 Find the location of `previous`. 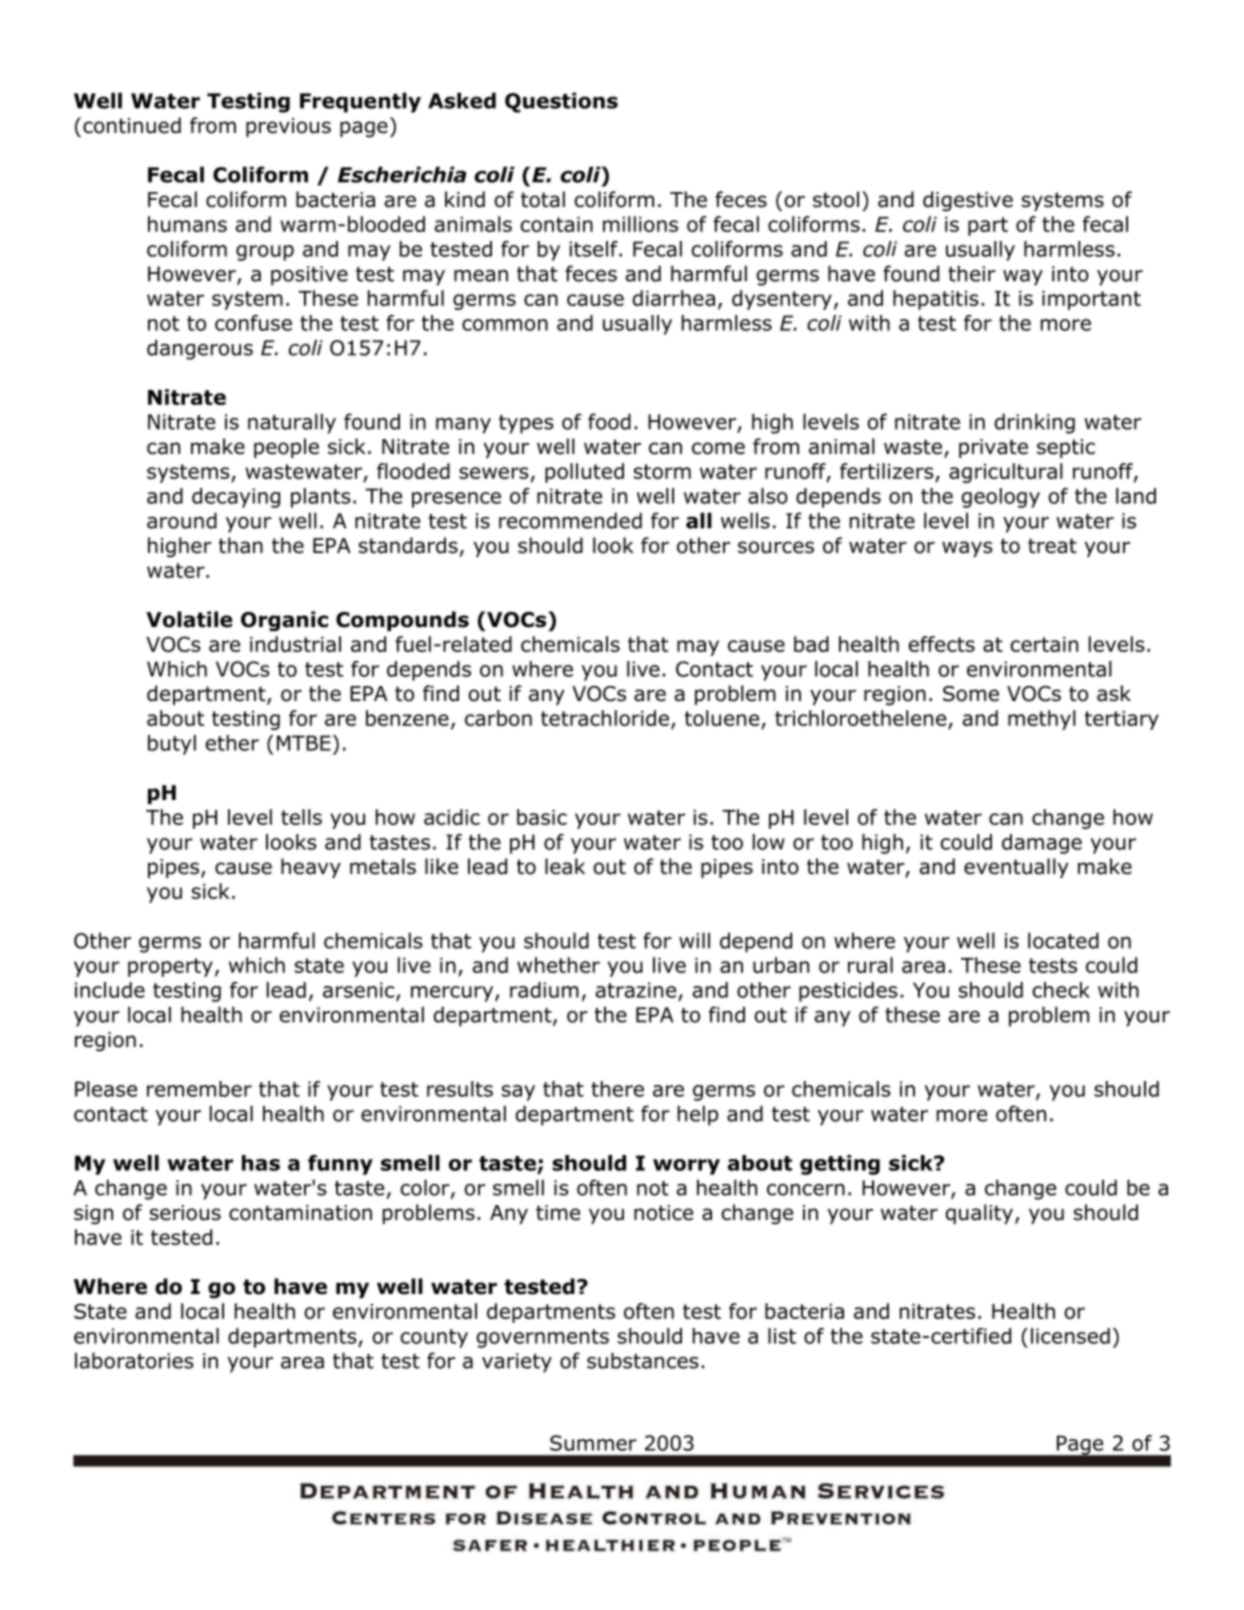

previous is located at coordinates (288, 127).
